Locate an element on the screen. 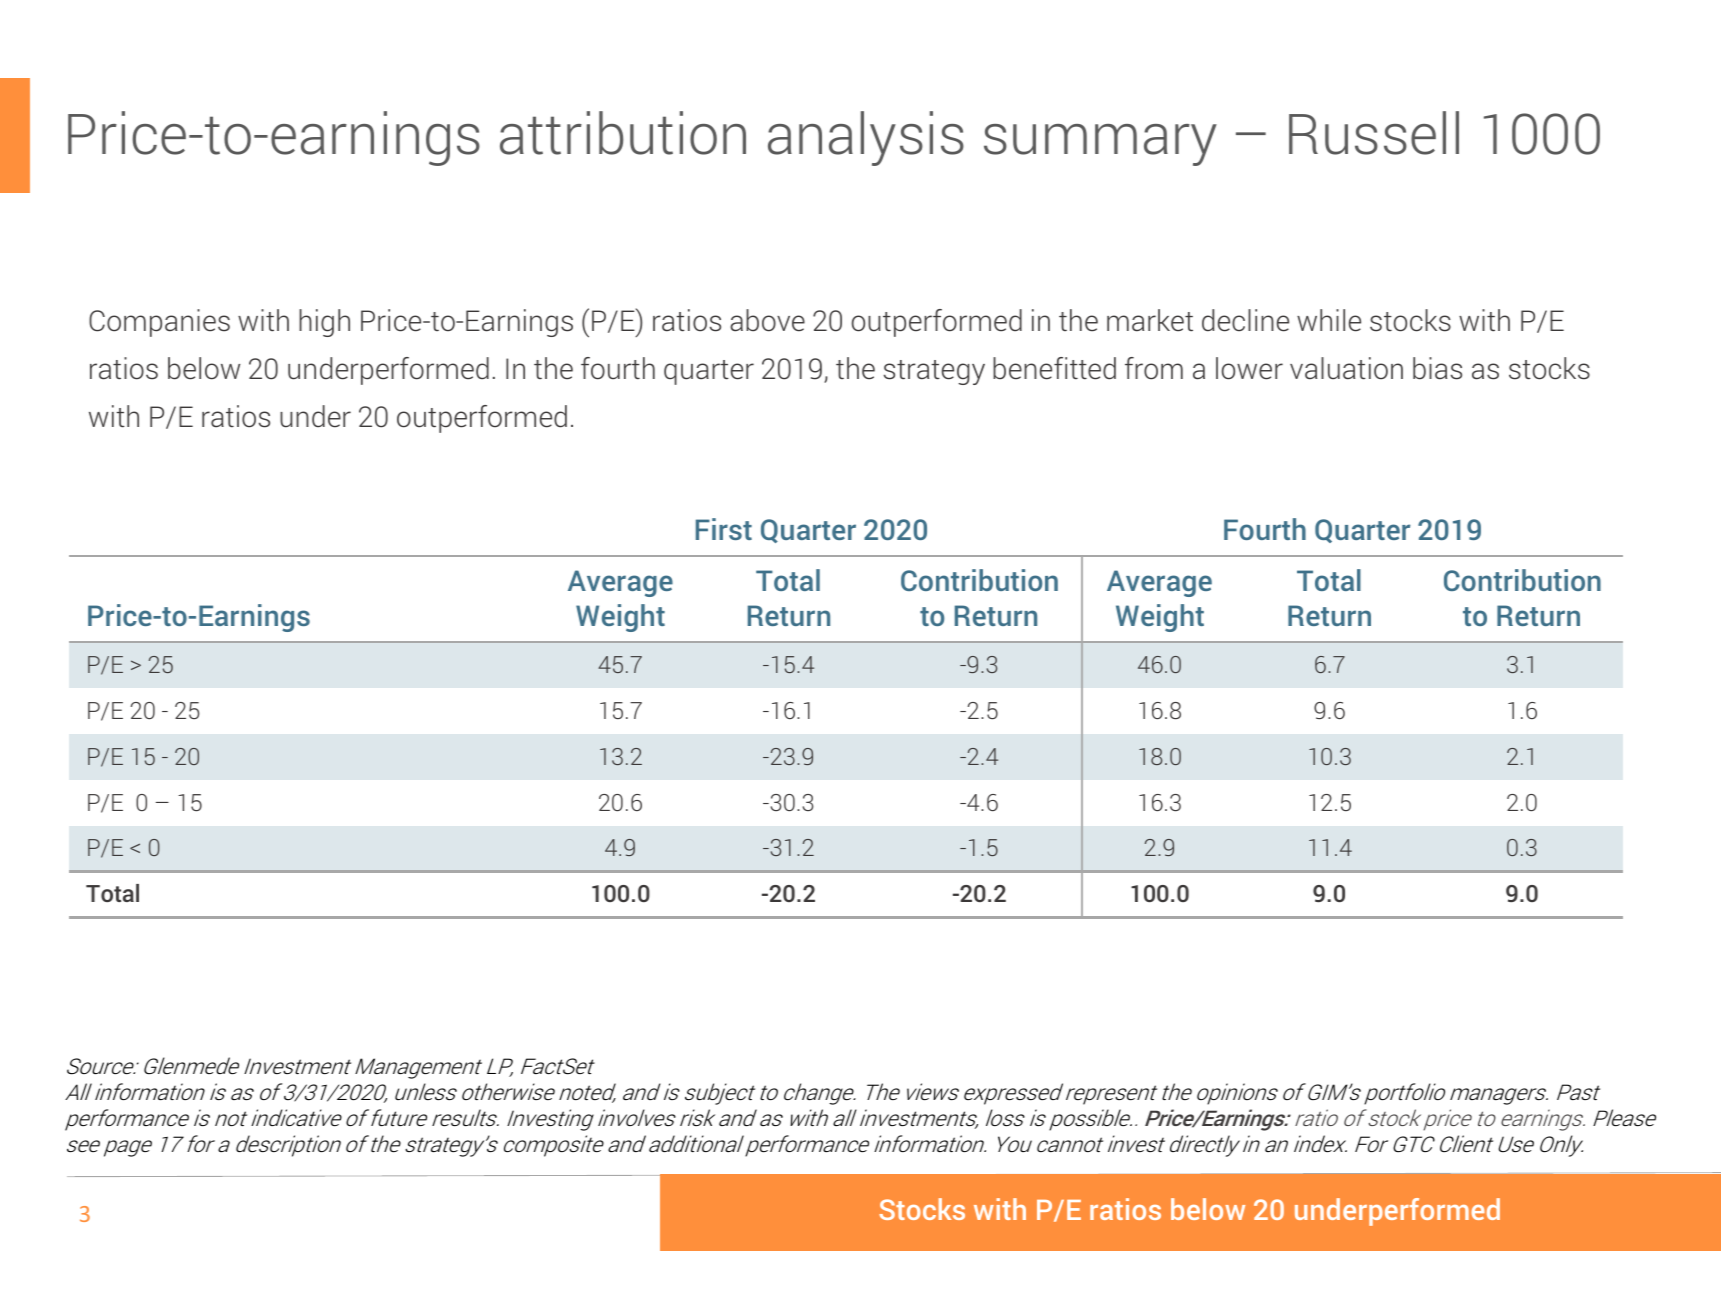  high is located at coordinates (324, 323).
